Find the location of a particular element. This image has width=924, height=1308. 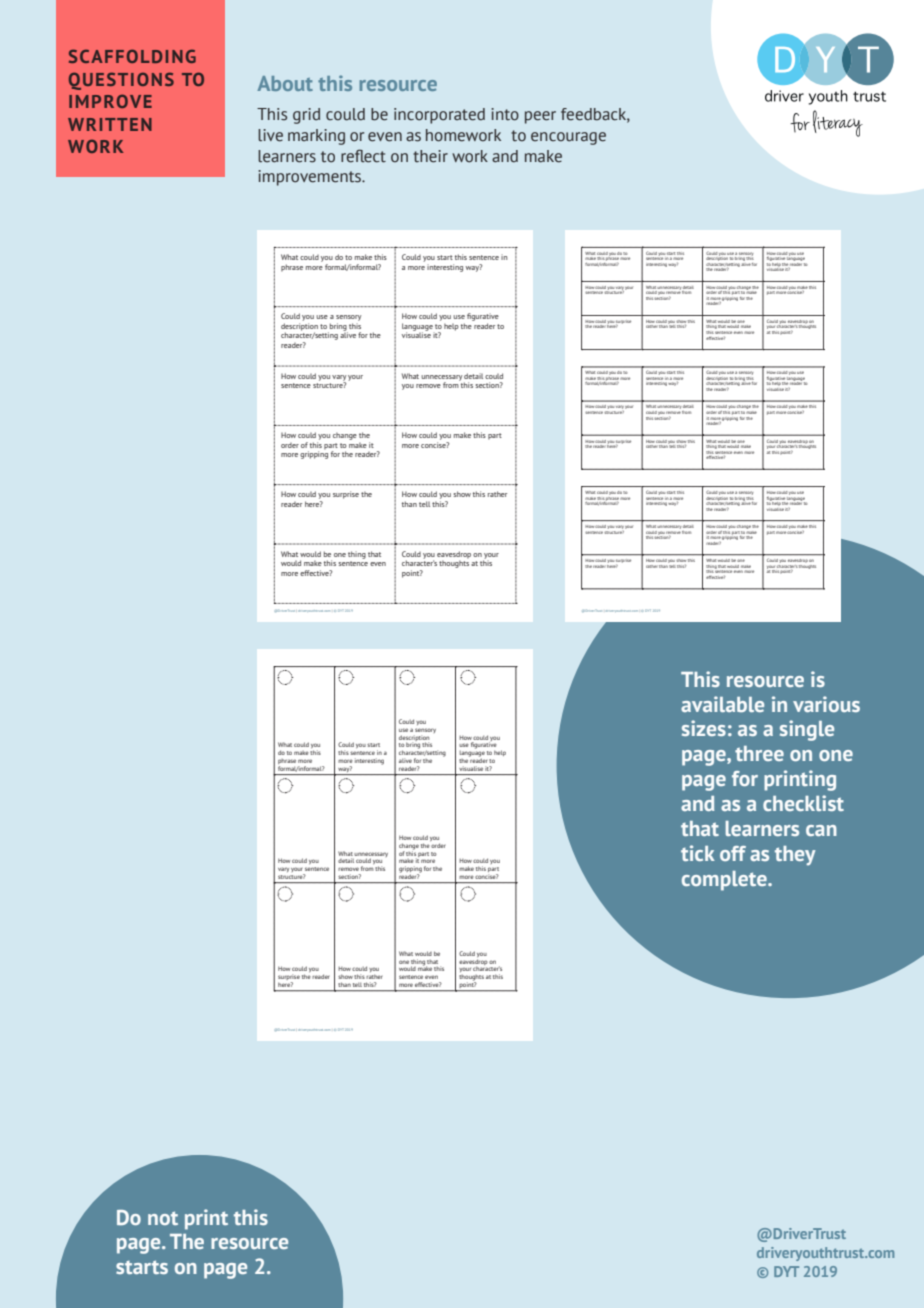

complete is located at coordinates (725, 881).
